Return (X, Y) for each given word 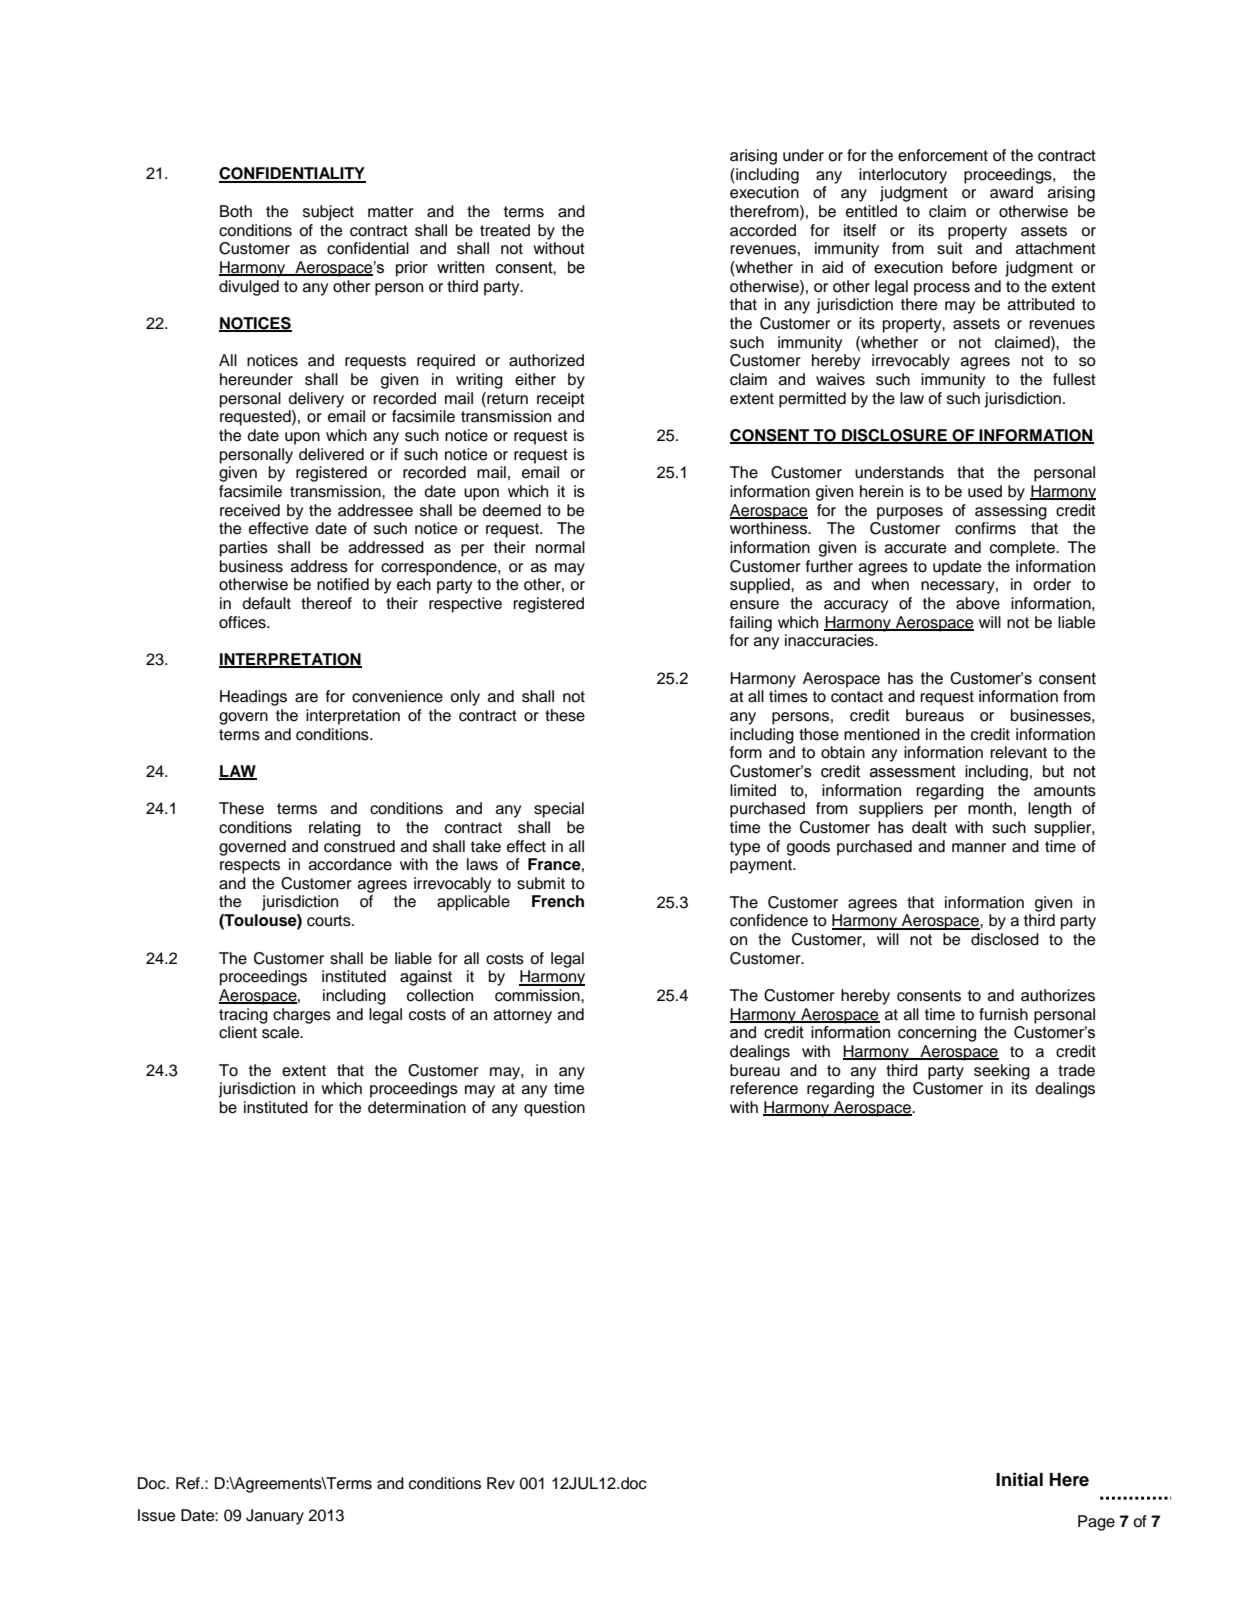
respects (250, 866)
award (1011, 192)
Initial (1019, 1479)
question (554, 1109)
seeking (1002, 1072)
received (250, 510)
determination (417, 1107)
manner (979, 848)
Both (236, 211)
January (275, 1517)
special (559, 810)
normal (560, 547)
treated (505, 230)
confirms (985, 528)
